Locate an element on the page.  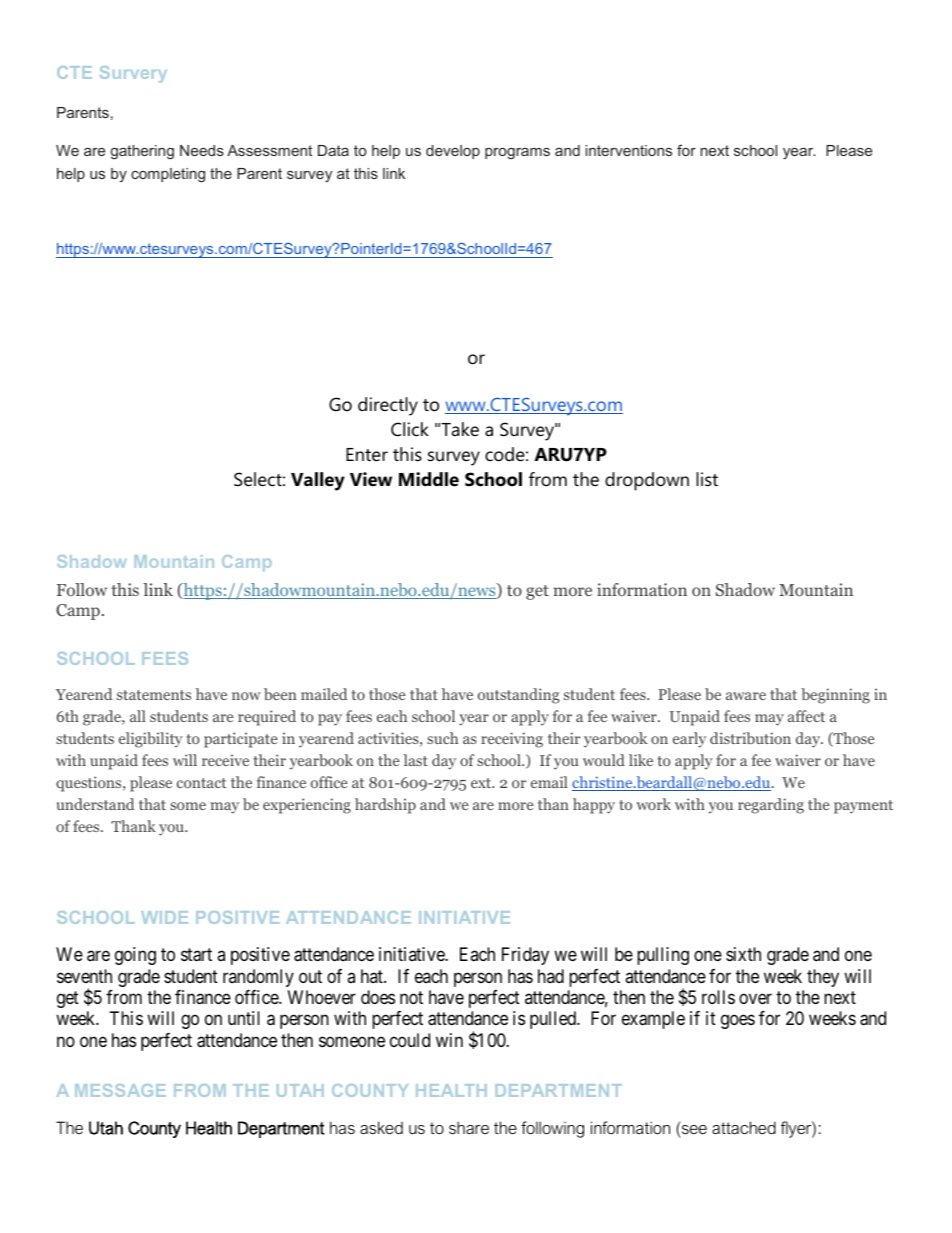
directly is located at coordinates (388, 406).
